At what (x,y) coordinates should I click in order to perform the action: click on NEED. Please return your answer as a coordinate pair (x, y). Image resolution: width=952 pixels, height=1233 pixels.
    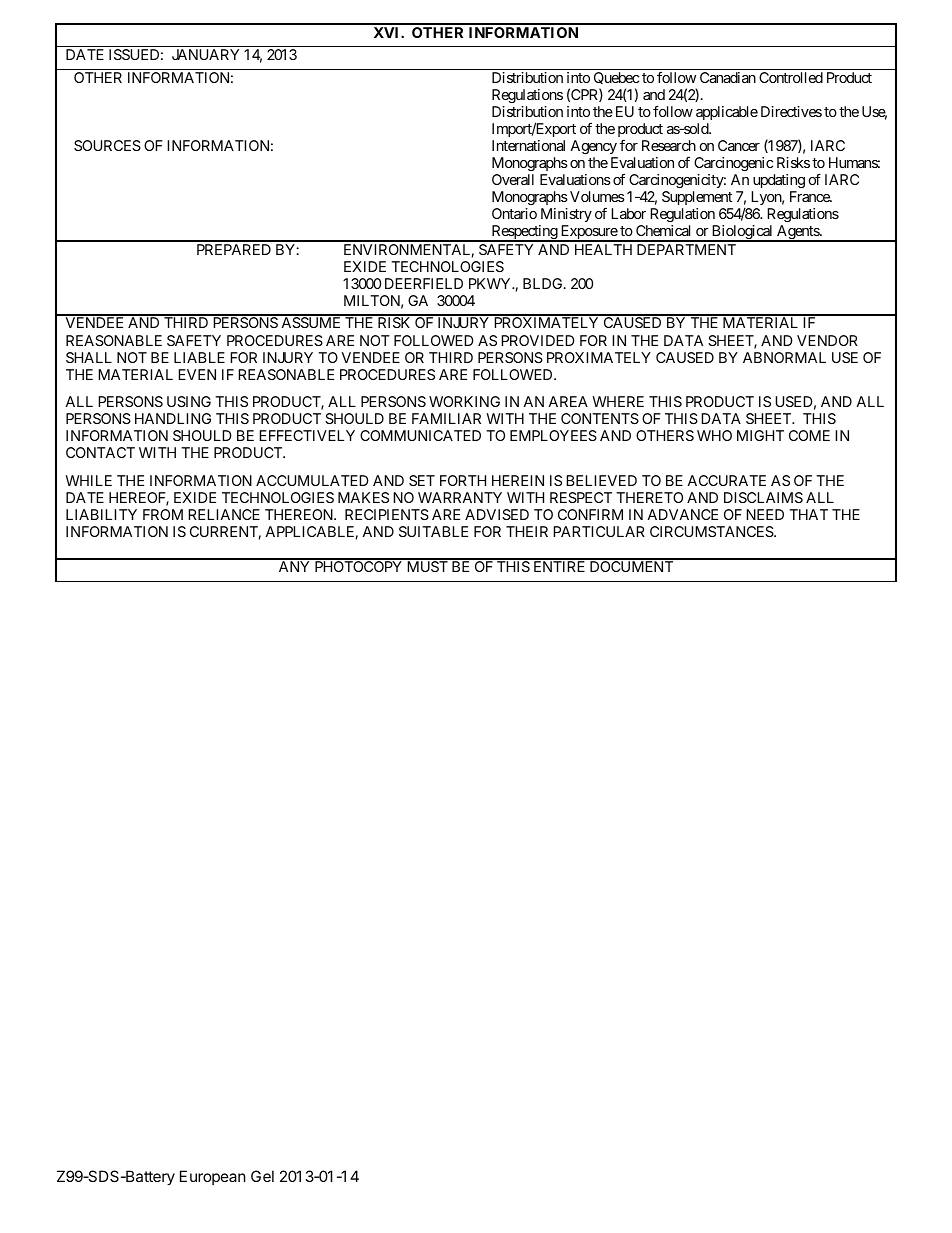
    Looking at the image, I should click on (765, 514).
